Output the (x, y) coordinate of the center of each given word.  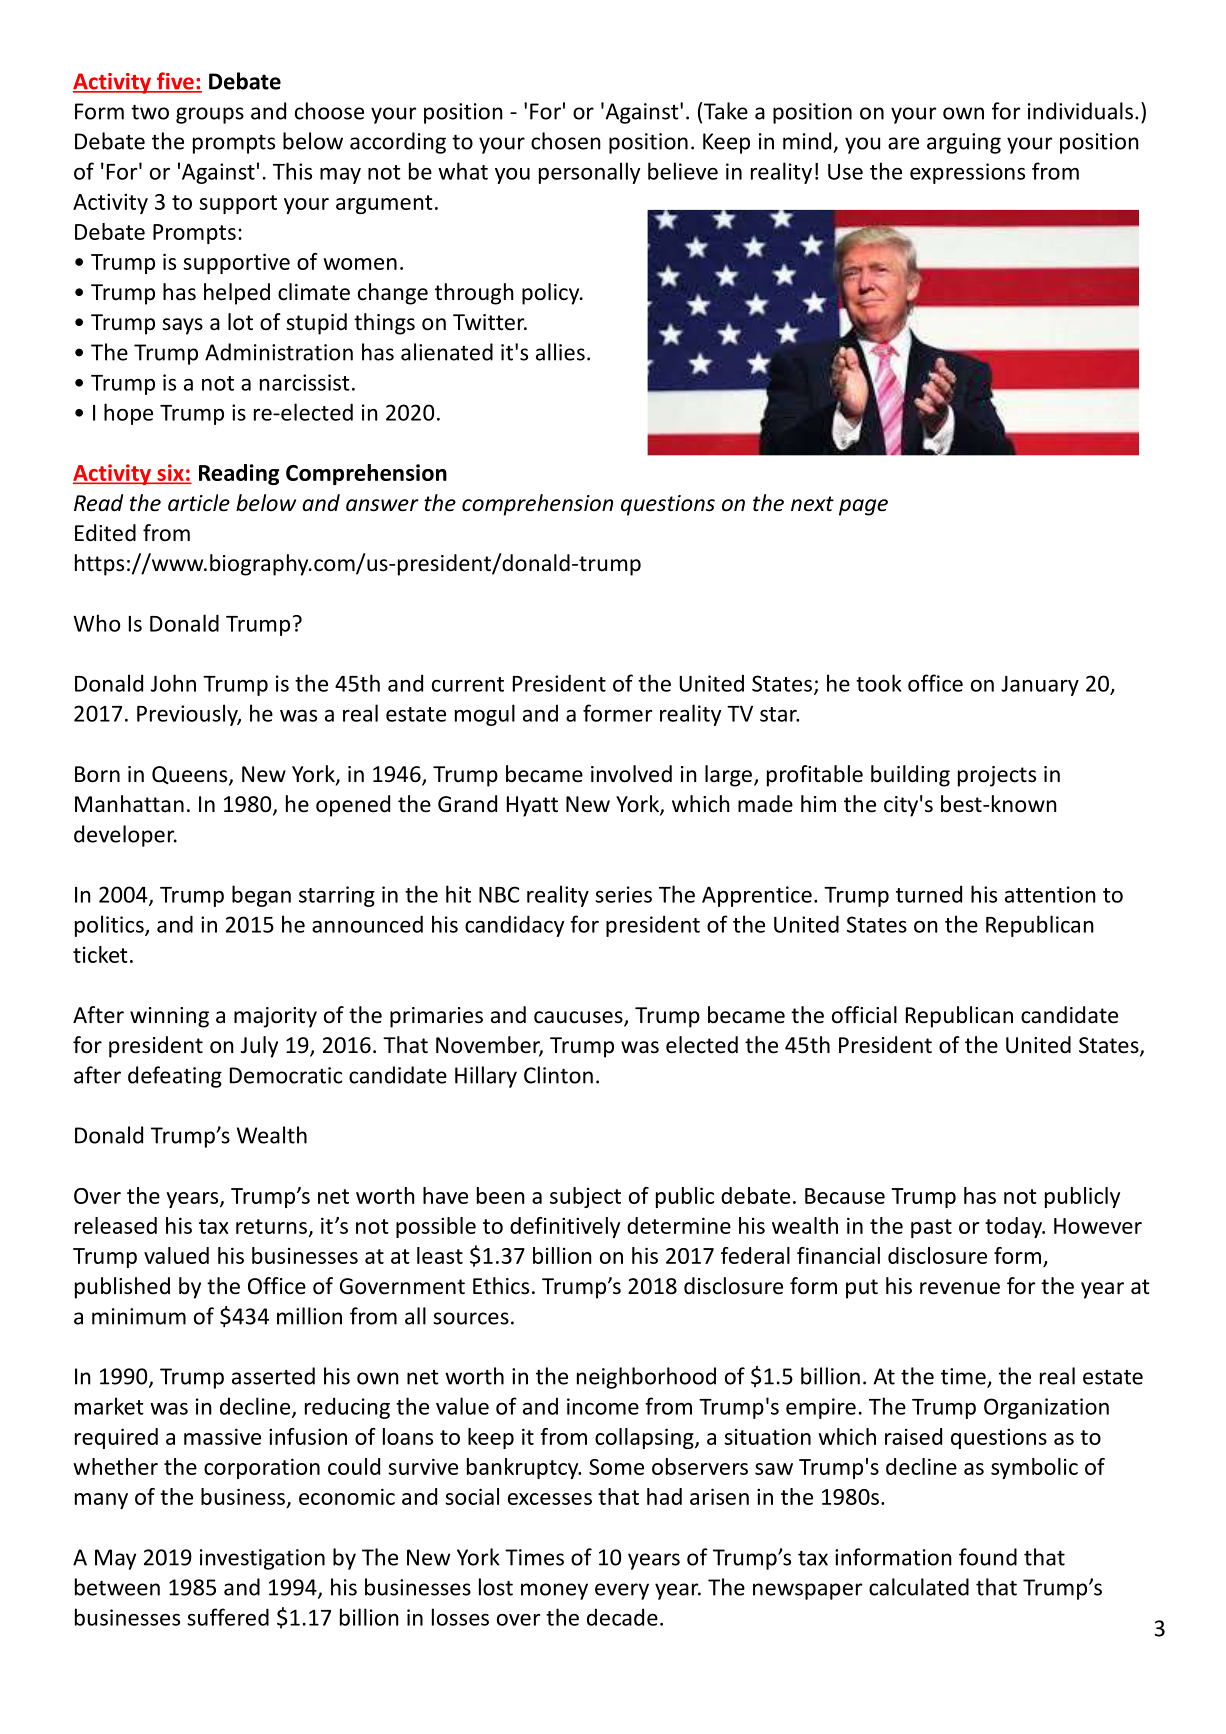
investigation (262, 1559)
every (622, 1591)
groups (210, 115)
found (988, 1557)
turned (929, 894)
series (623, 894)
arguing (964, 143)
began (261, 896)
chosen (566, 141)
